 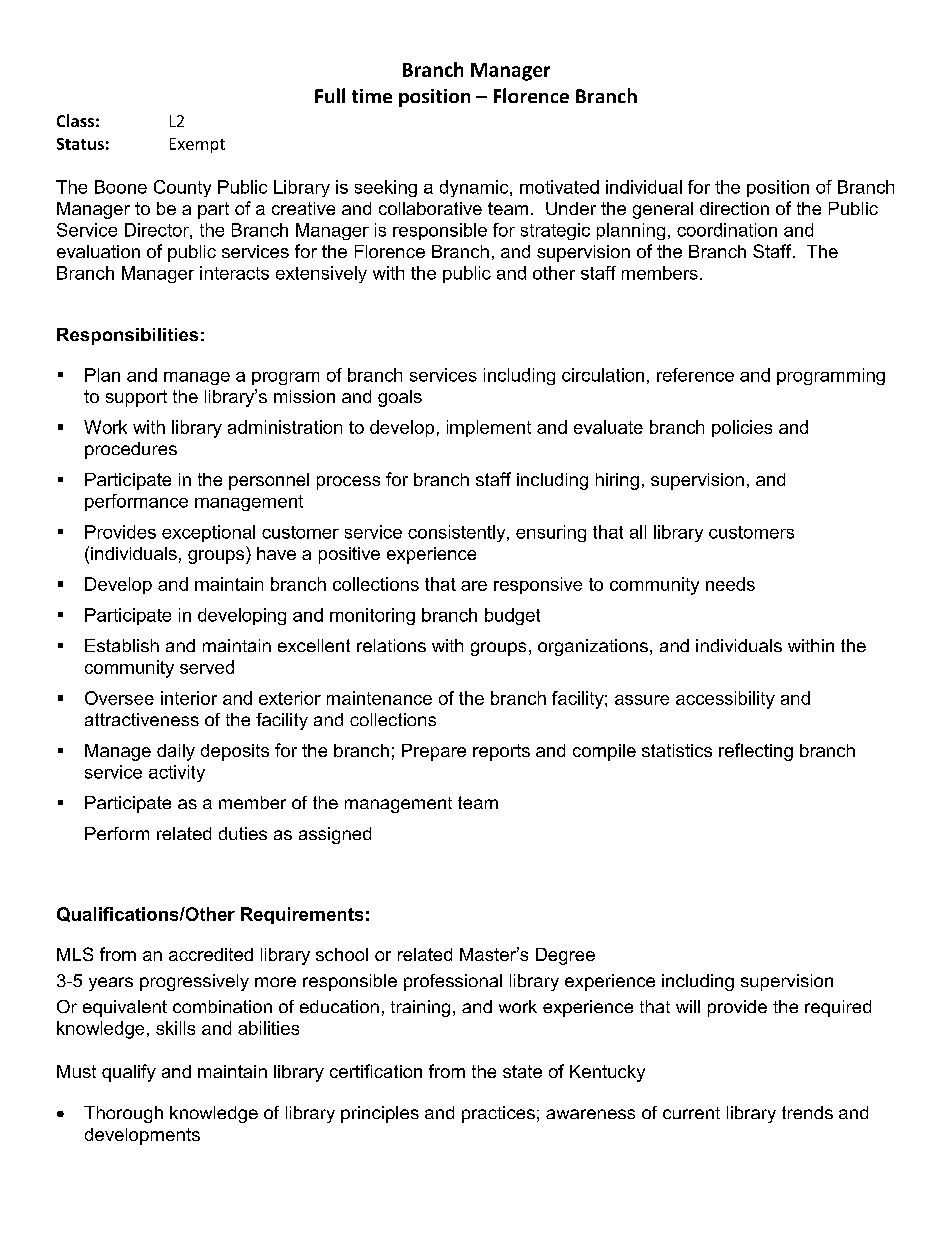 I want to click on Establish, so click(x=122, y=645).
